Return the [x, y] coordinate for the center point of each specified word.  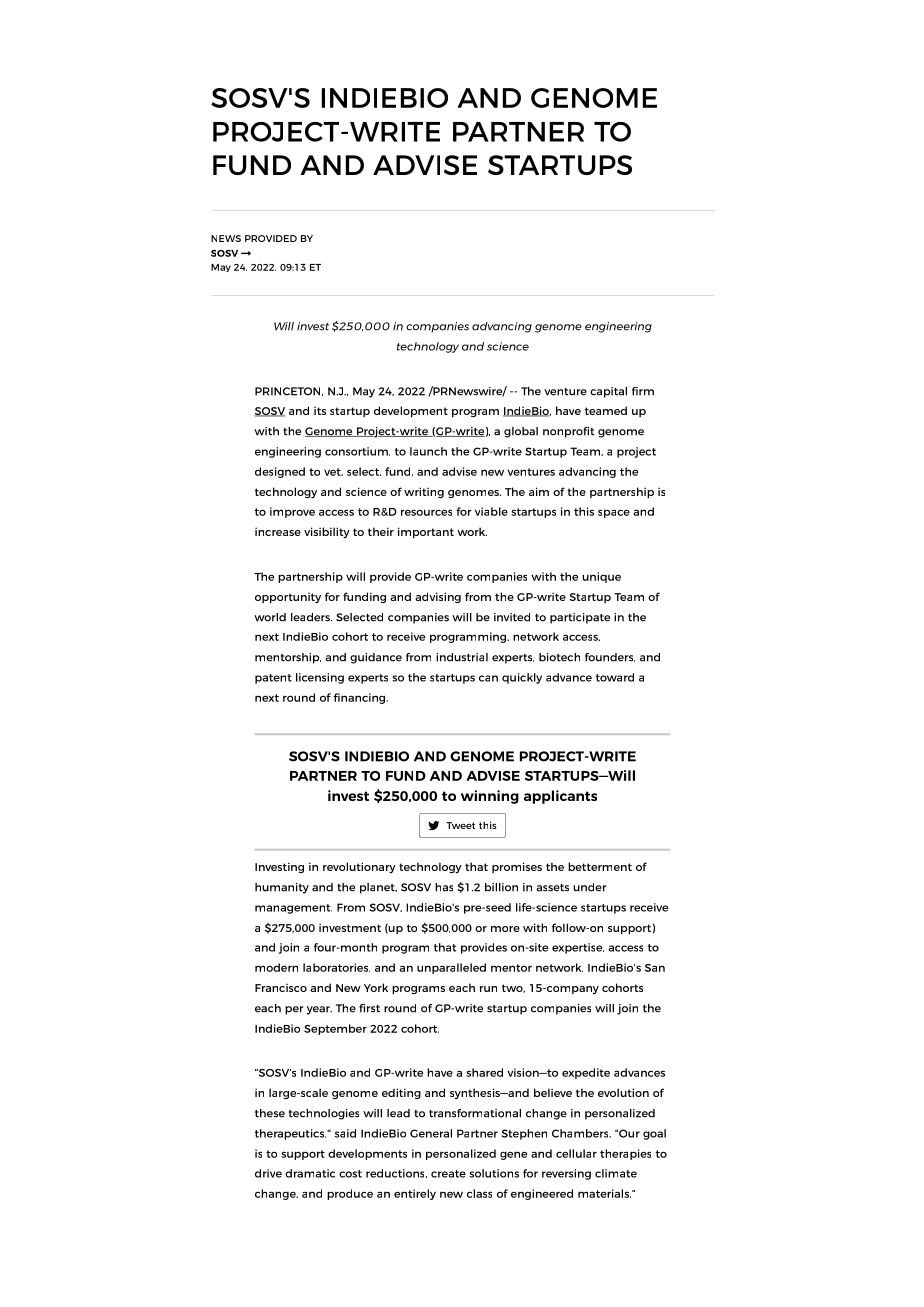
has [444, 887]
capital [608, 392]
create [448, 1174]
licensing [320, 678]
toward [615, 677]
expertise [578, 948]
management [293, 909]
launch [428, 451]
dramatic [310, 1173]
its [320, 410]
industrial [462, 657]
